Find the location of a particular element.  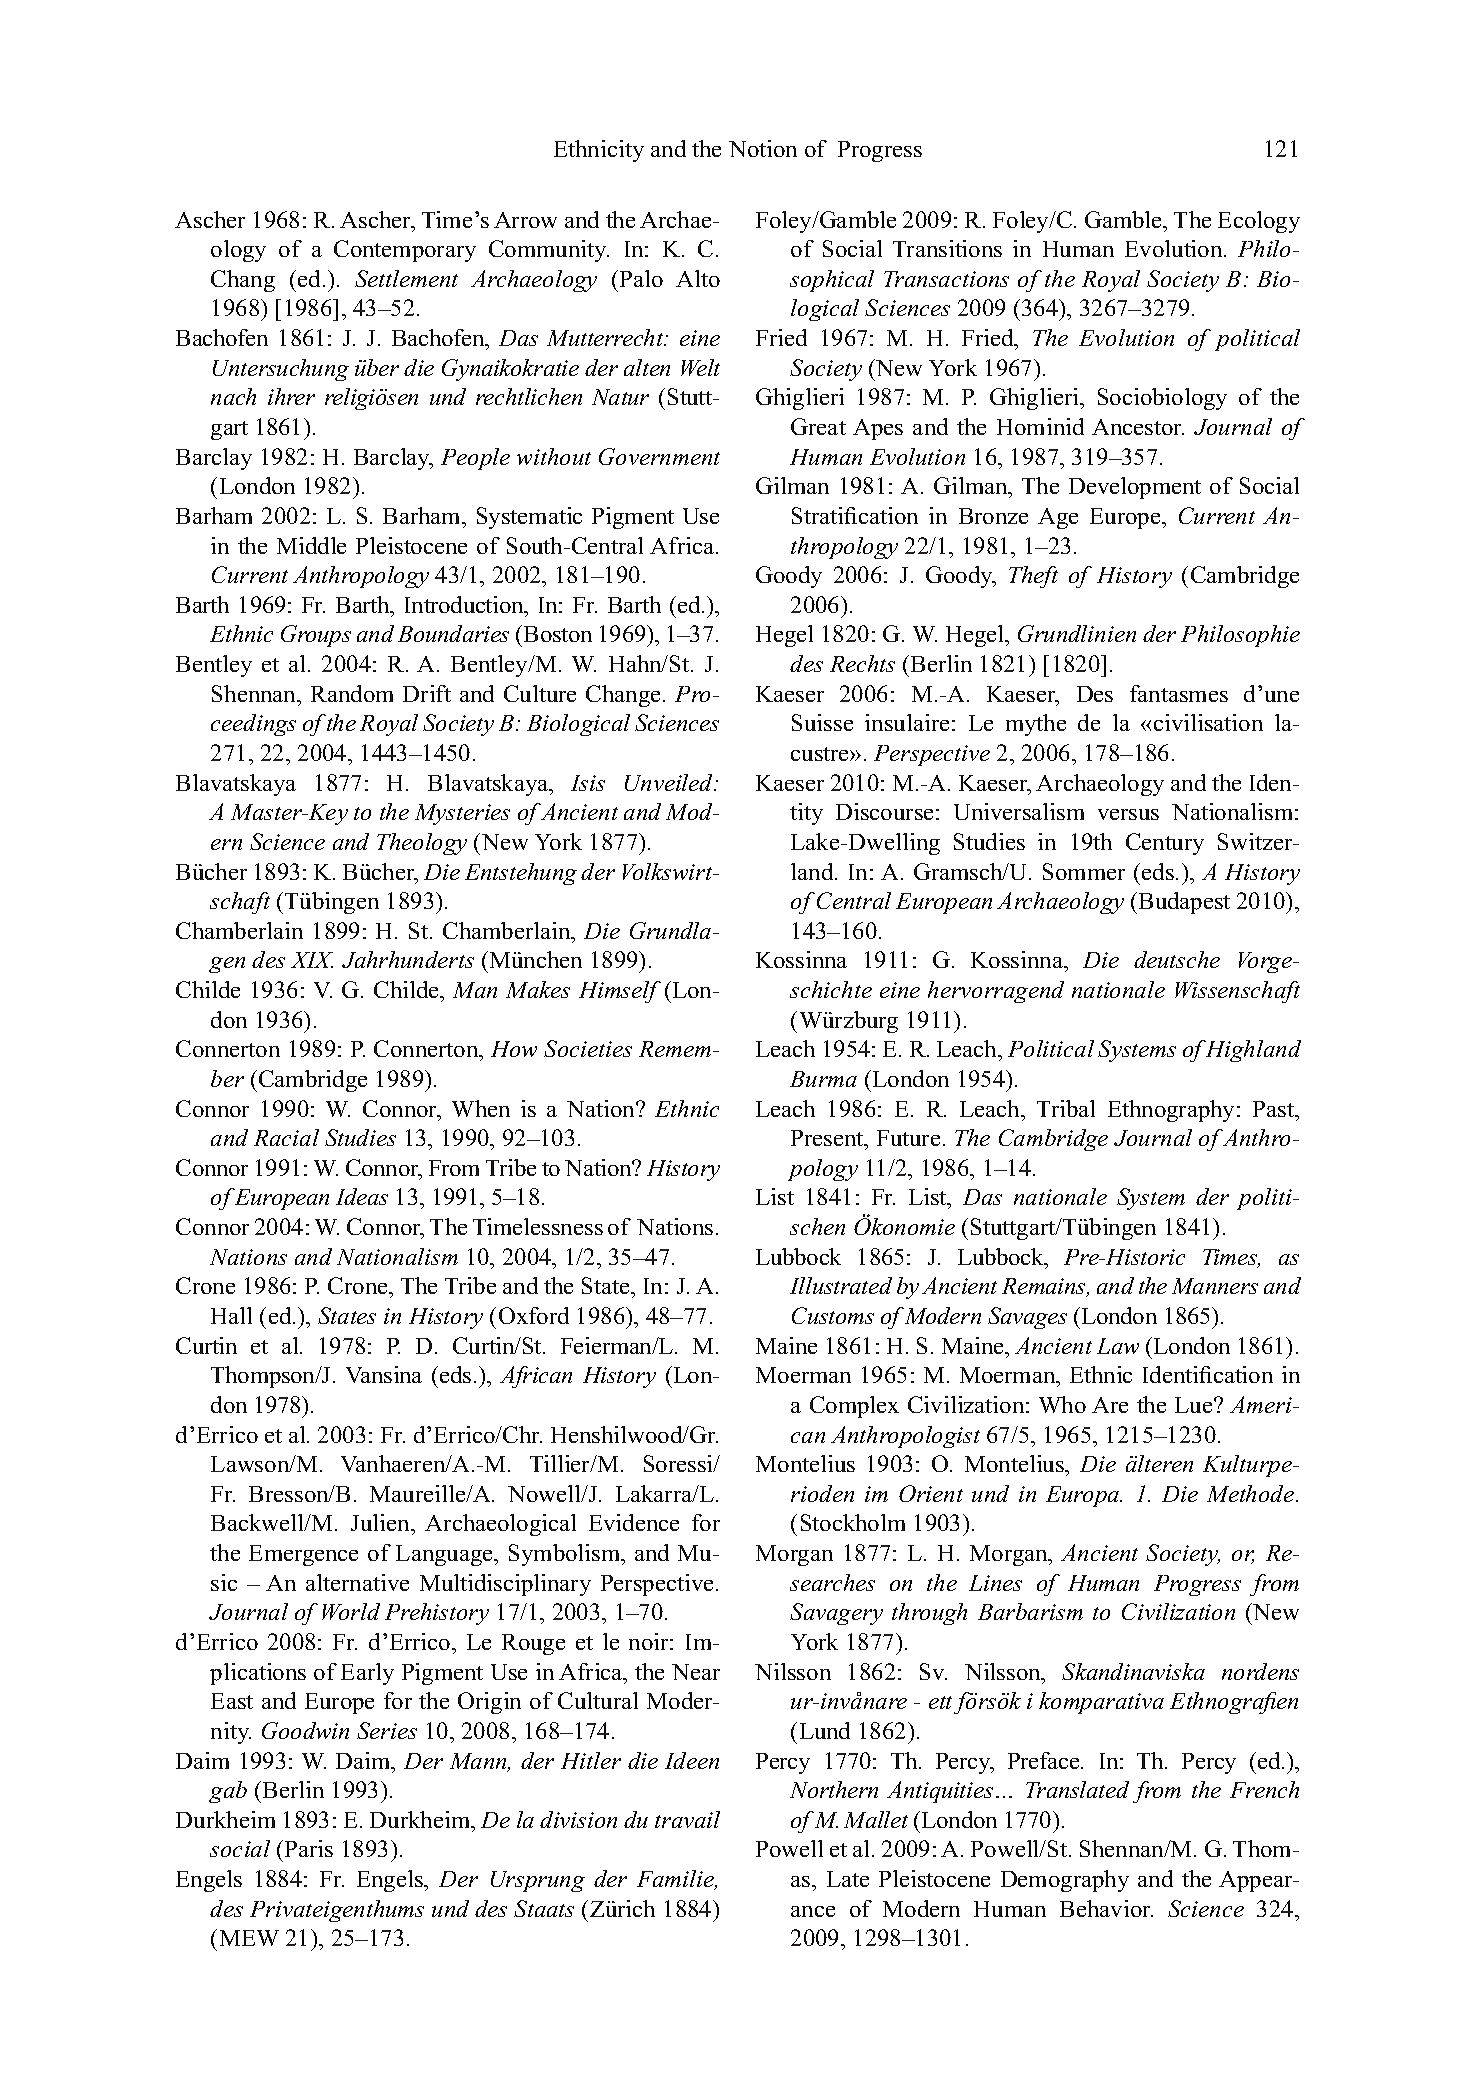

Transitions is located at coordinates (947, 248).
